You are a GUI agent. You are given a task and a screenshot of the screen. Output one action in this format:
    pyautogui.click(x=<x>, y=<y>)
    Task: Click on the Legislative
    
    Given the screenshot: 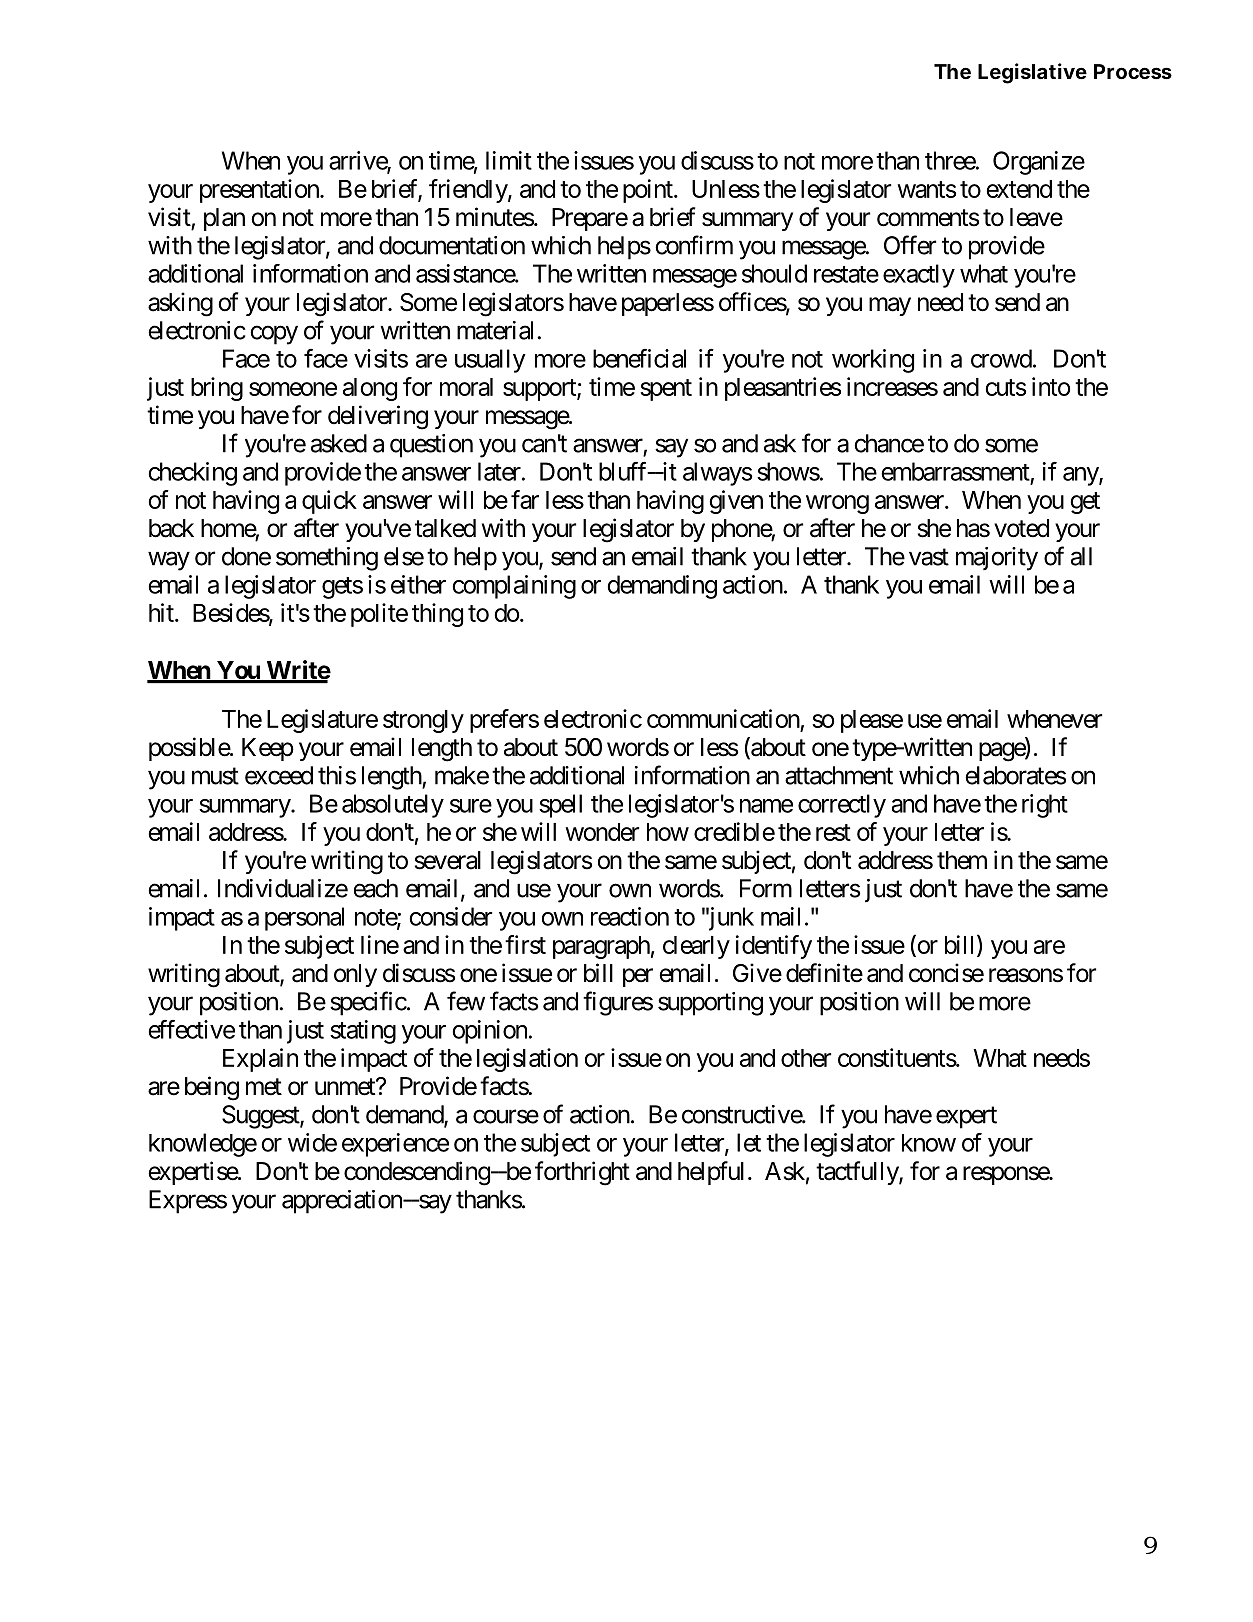 What is the action you would take?
    pyautogui.click(x=1032, y=73)
